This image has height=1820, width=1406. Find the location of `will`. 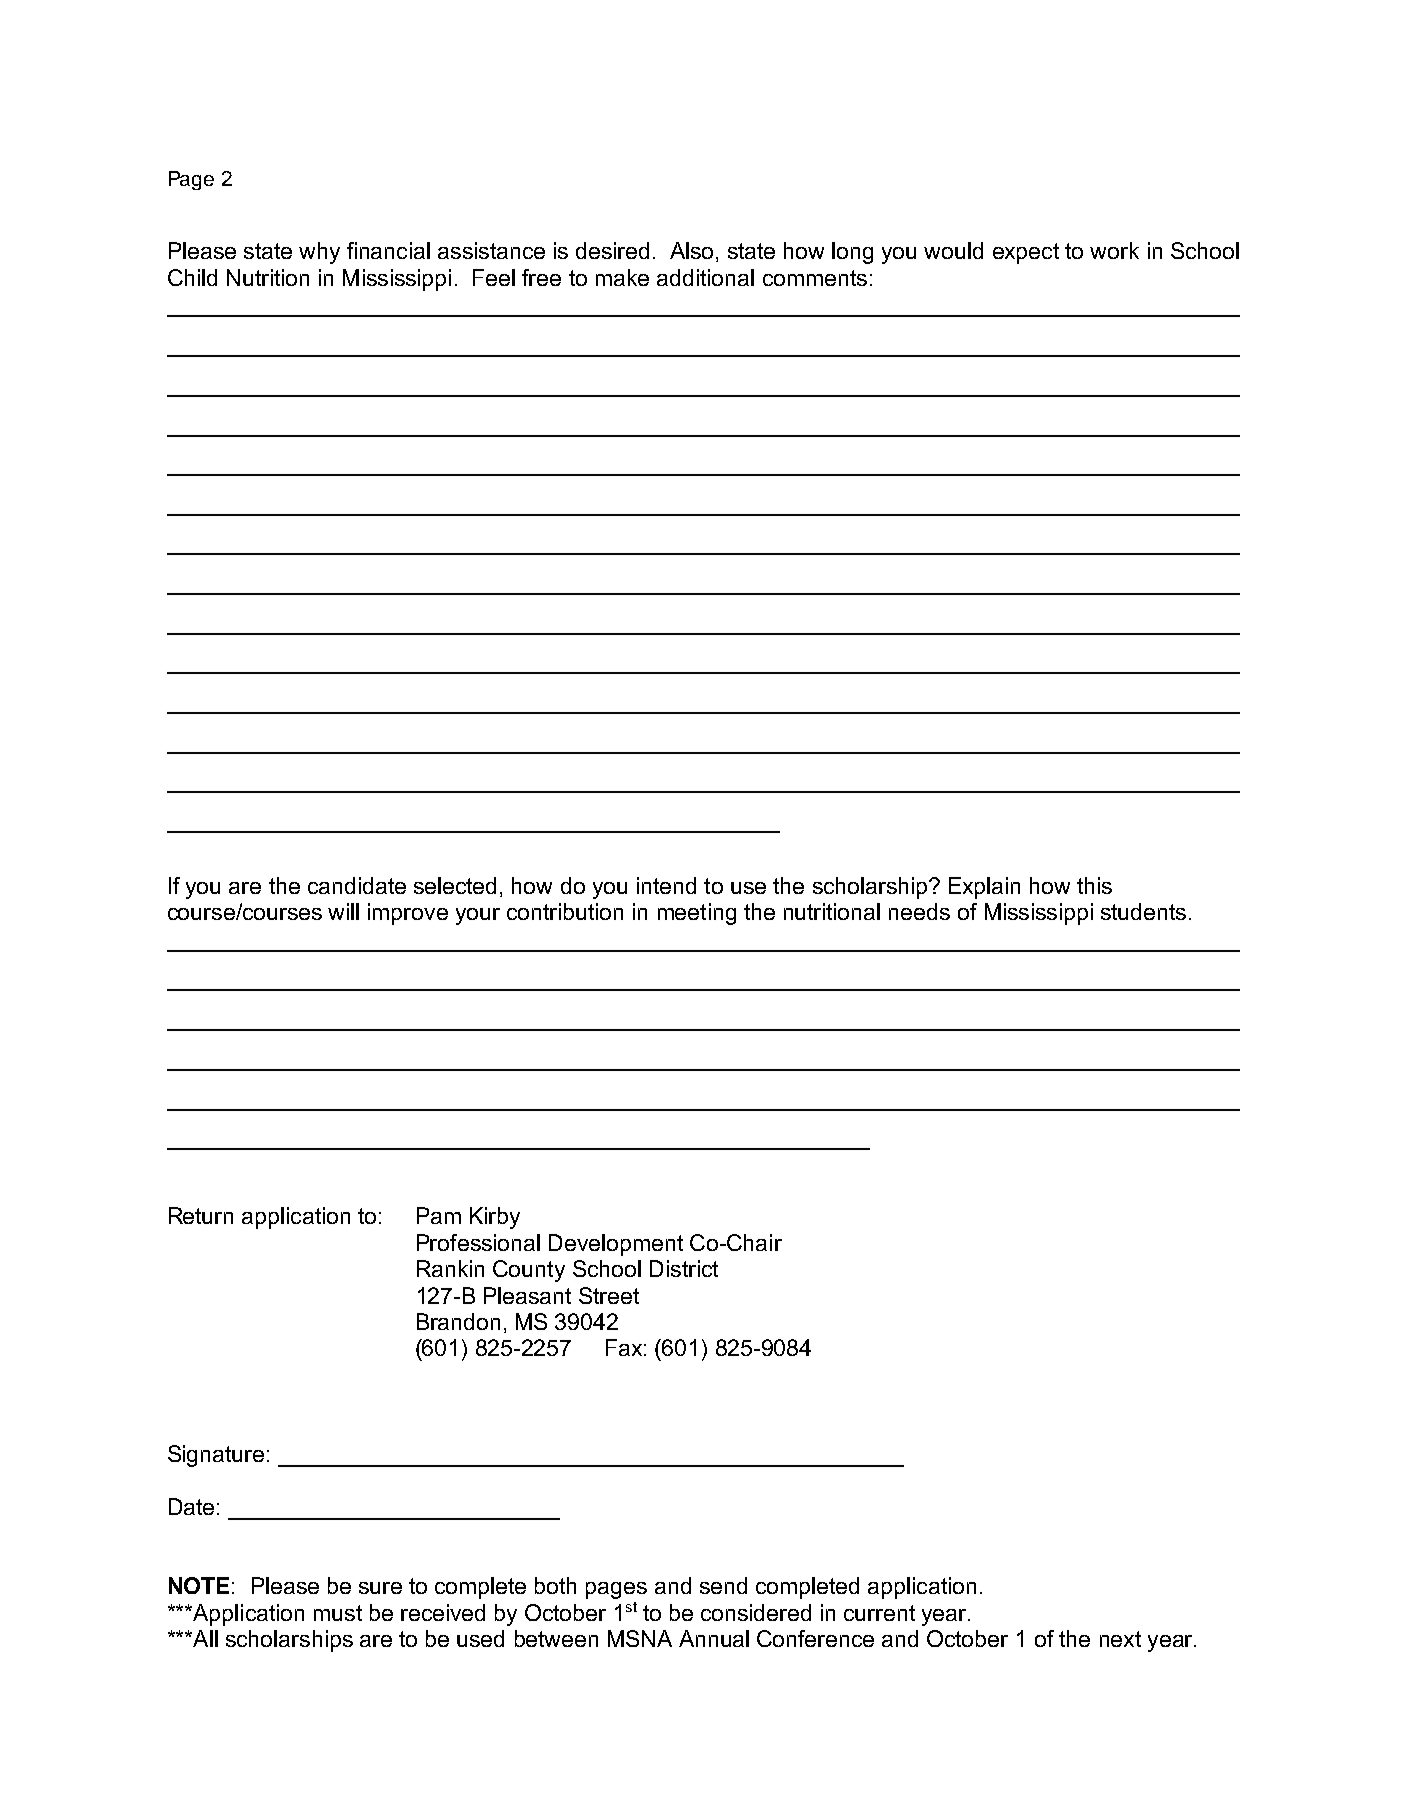

will is located at coordinates (343, 911).
